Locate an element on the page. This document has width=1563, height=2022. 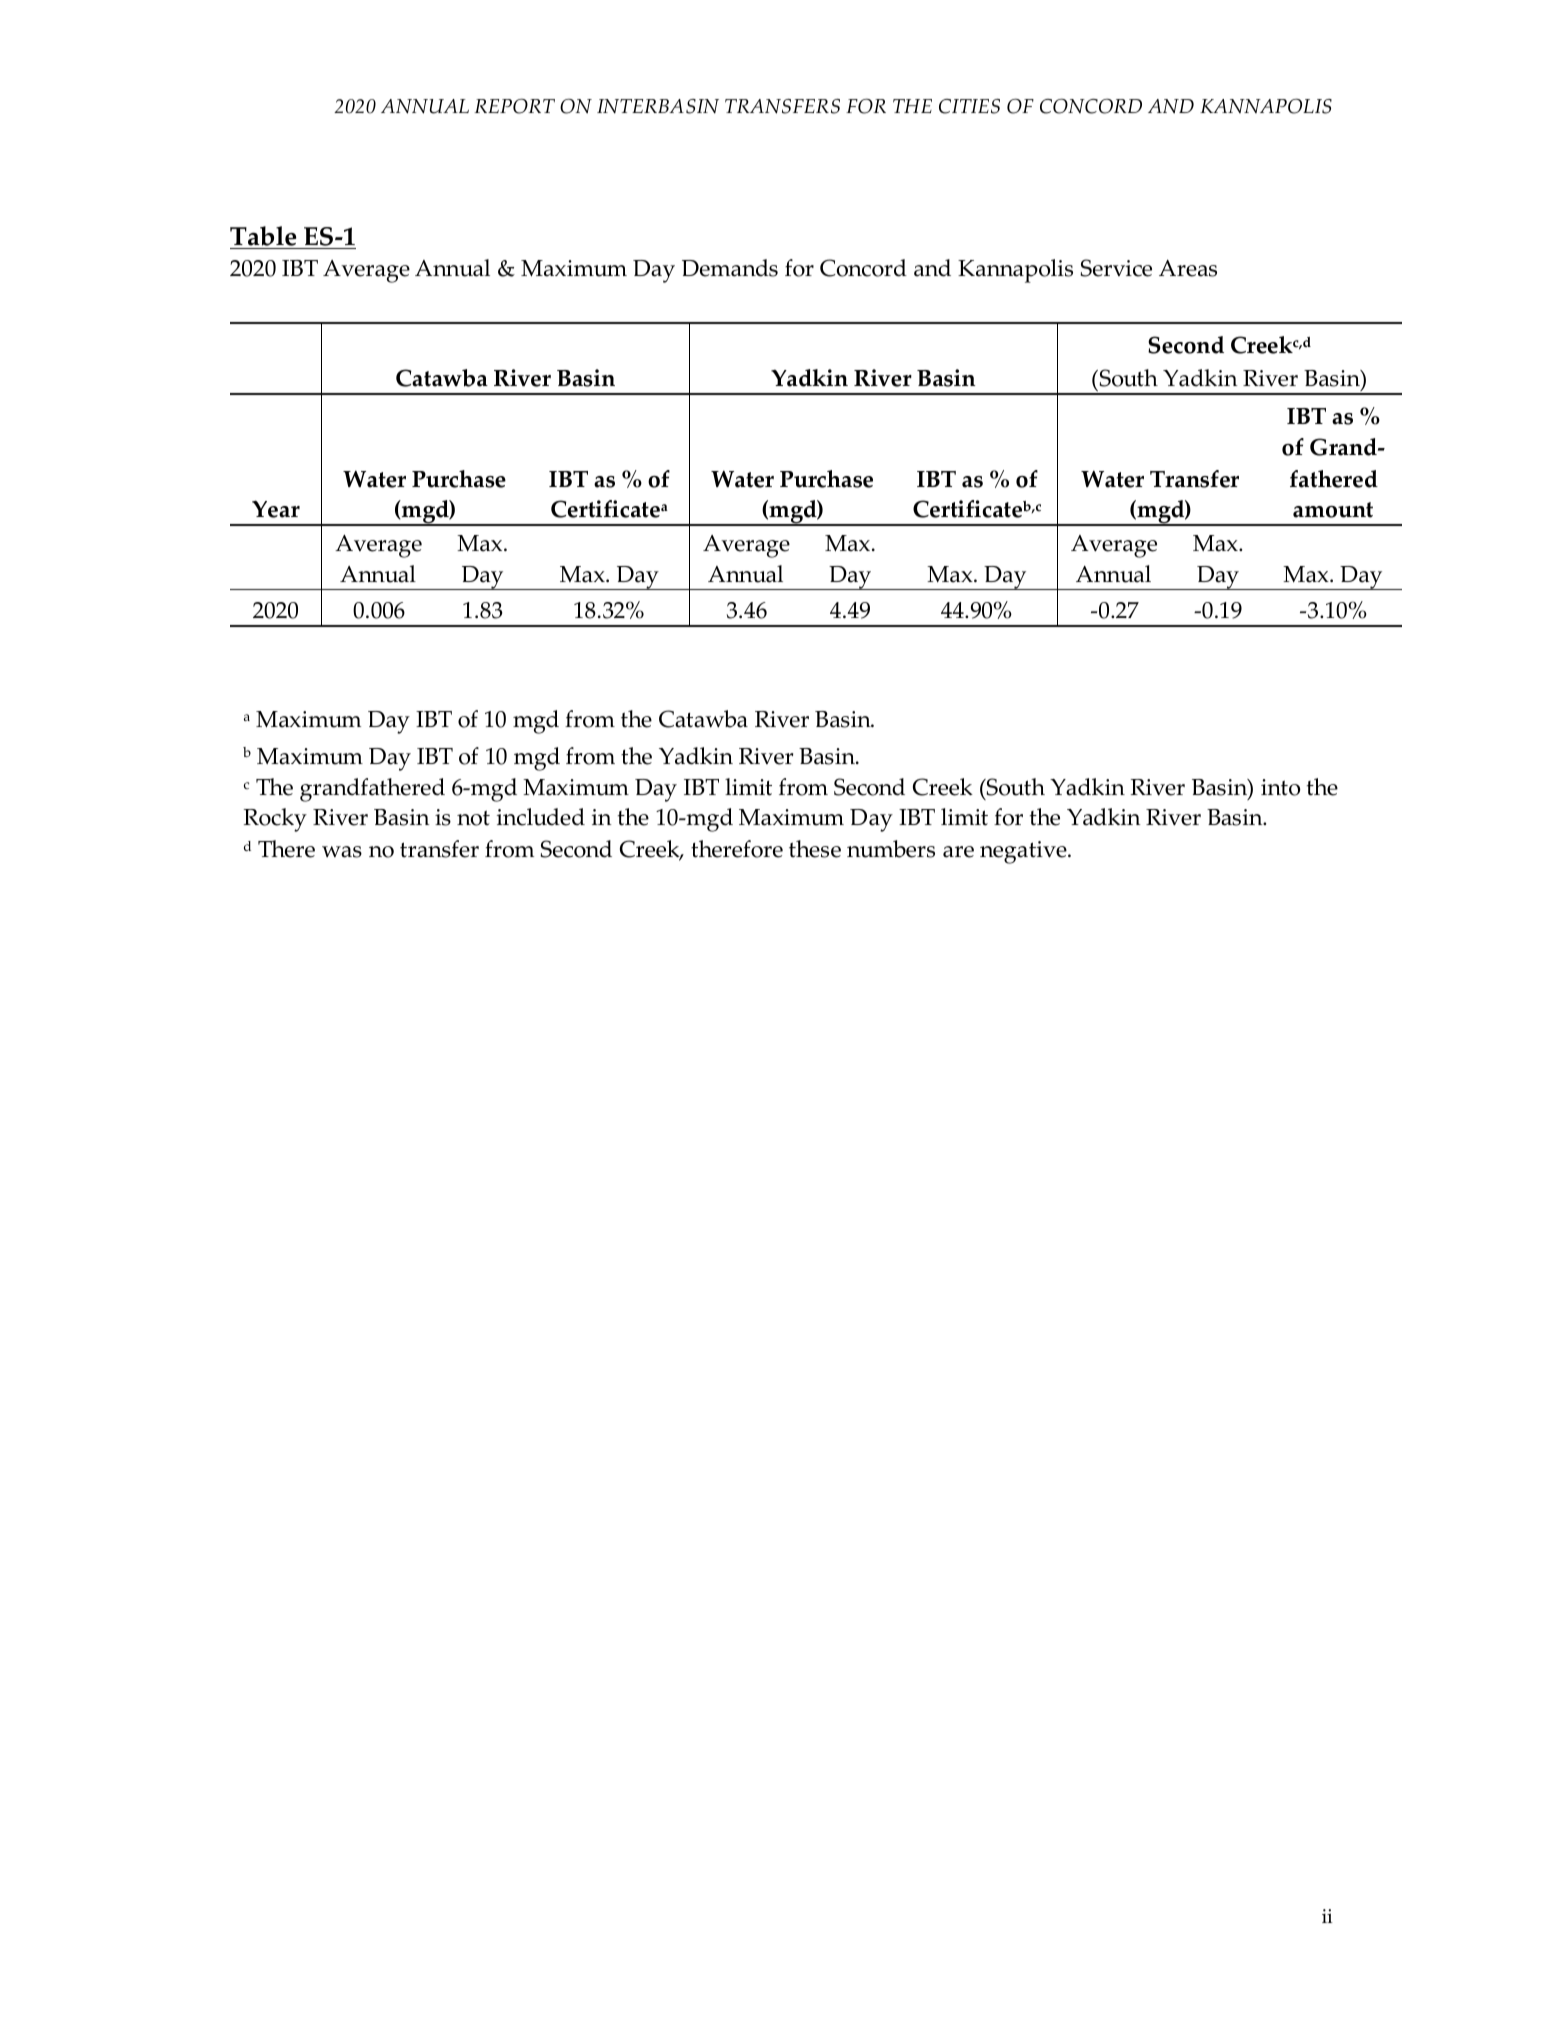
CITIES is located at coordinates (969, 106).
